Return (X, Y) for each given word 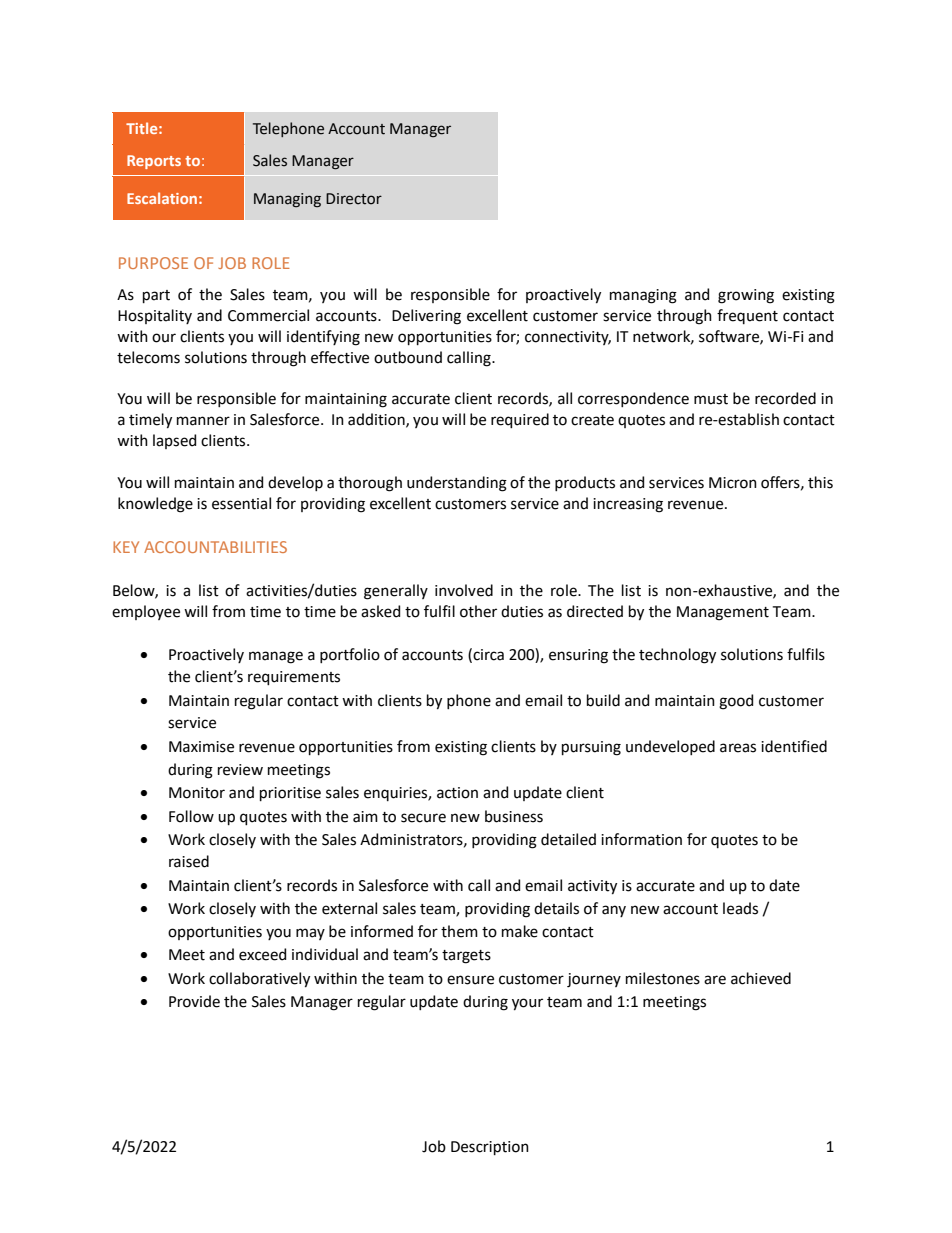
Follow (191, 816)
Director (354, 199)
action (457, 793)
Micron (733, 483)
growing (746, 296)
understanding (457, 484)
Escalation (162, 198)
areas (738, 748)
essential (241, 503)
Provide (194, 1001)
